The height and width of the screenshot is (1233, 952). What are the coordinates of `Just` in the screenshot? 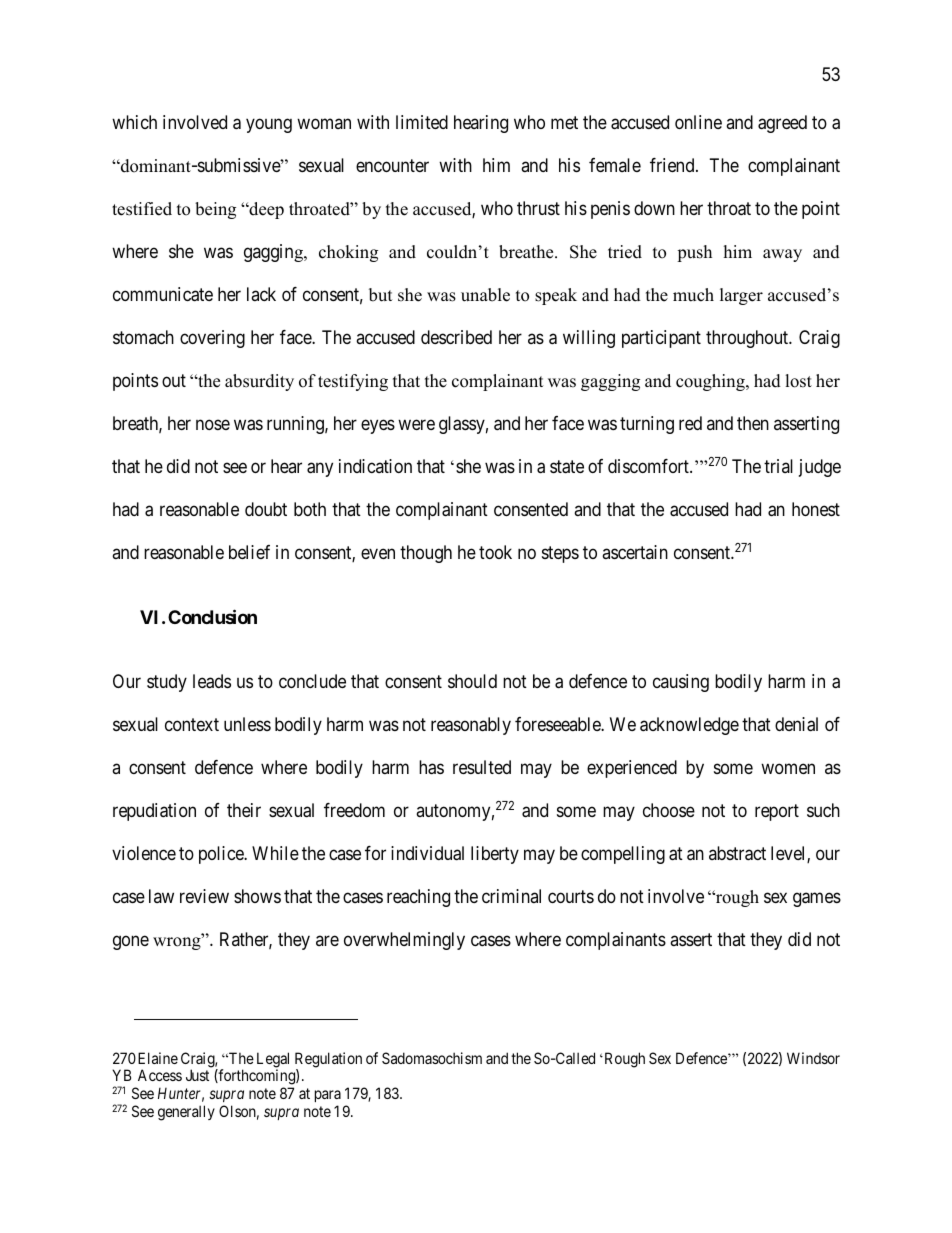 It's located at (197, 1075).
